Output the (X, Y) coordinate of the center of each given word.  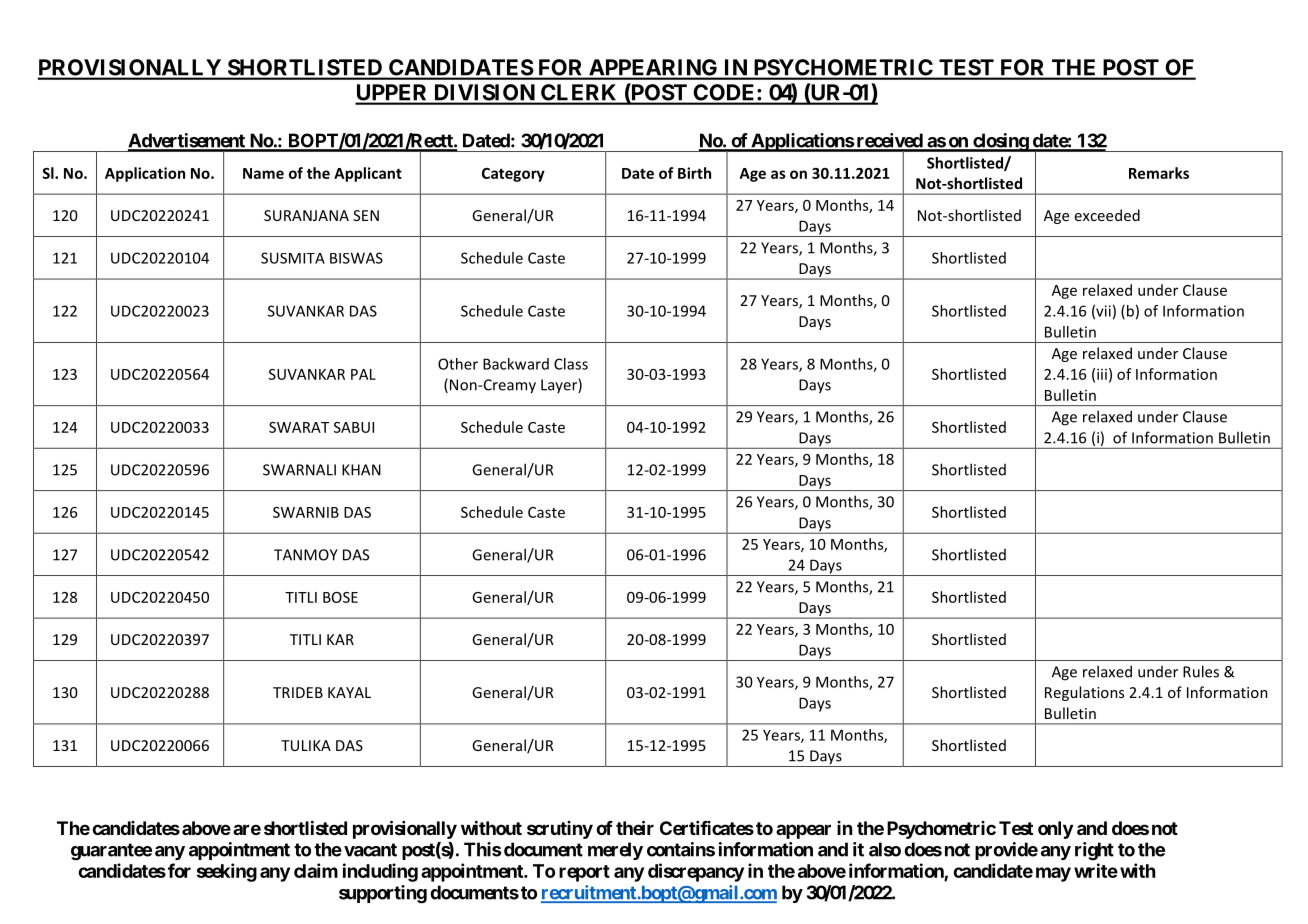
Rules (1201, 671)
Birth (694, 173)
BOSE (340, 597)
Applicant (368, 174)
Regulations (1084, 693)
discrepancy (696, 872)
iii (1102, 374)
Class (571, 364)
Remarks (1159, 173)
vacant (370, 850)
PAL (363, 374)
